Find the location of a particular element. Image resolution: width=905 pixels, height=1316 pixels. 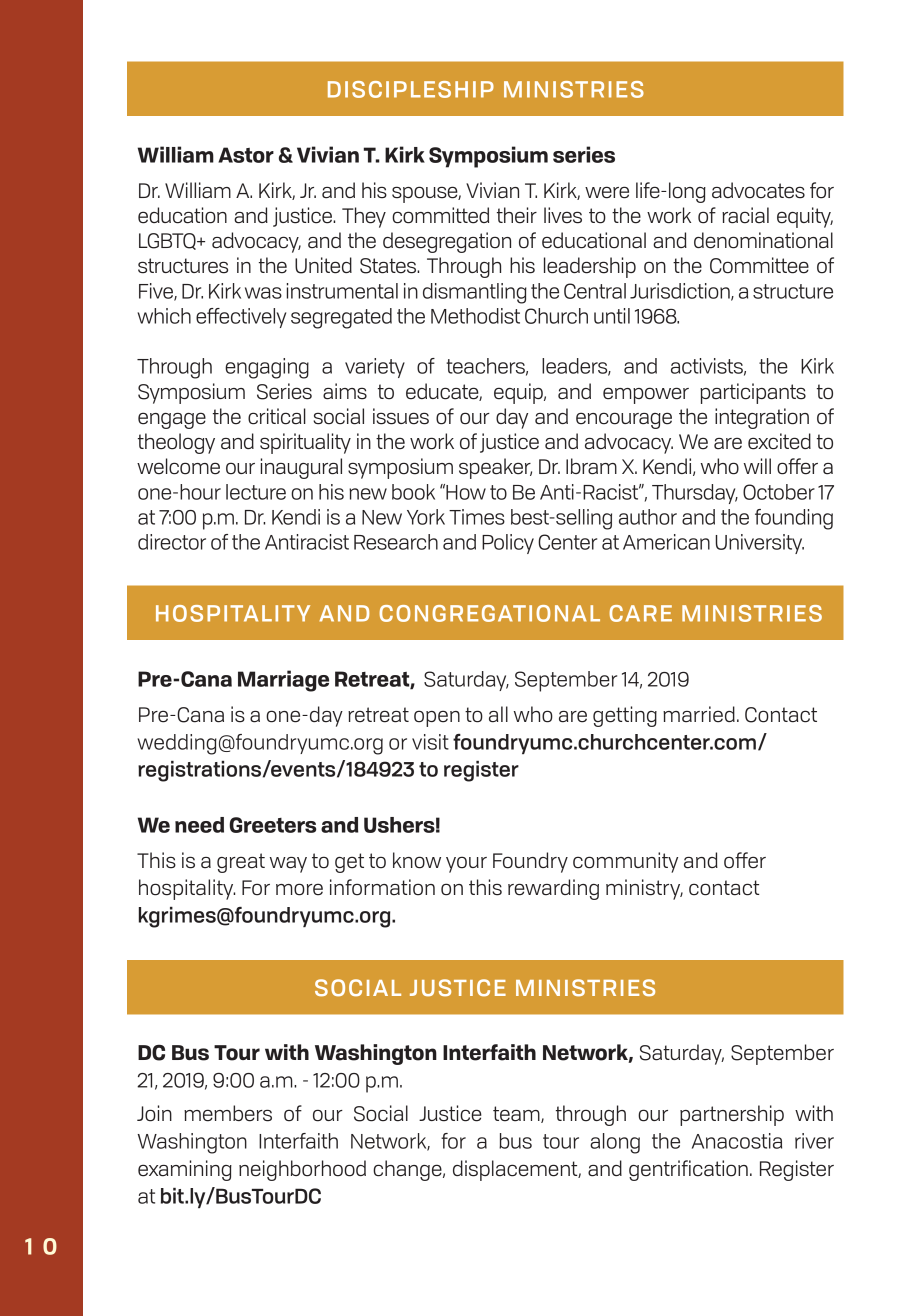

lecture is located at coordinates (256, 492).
